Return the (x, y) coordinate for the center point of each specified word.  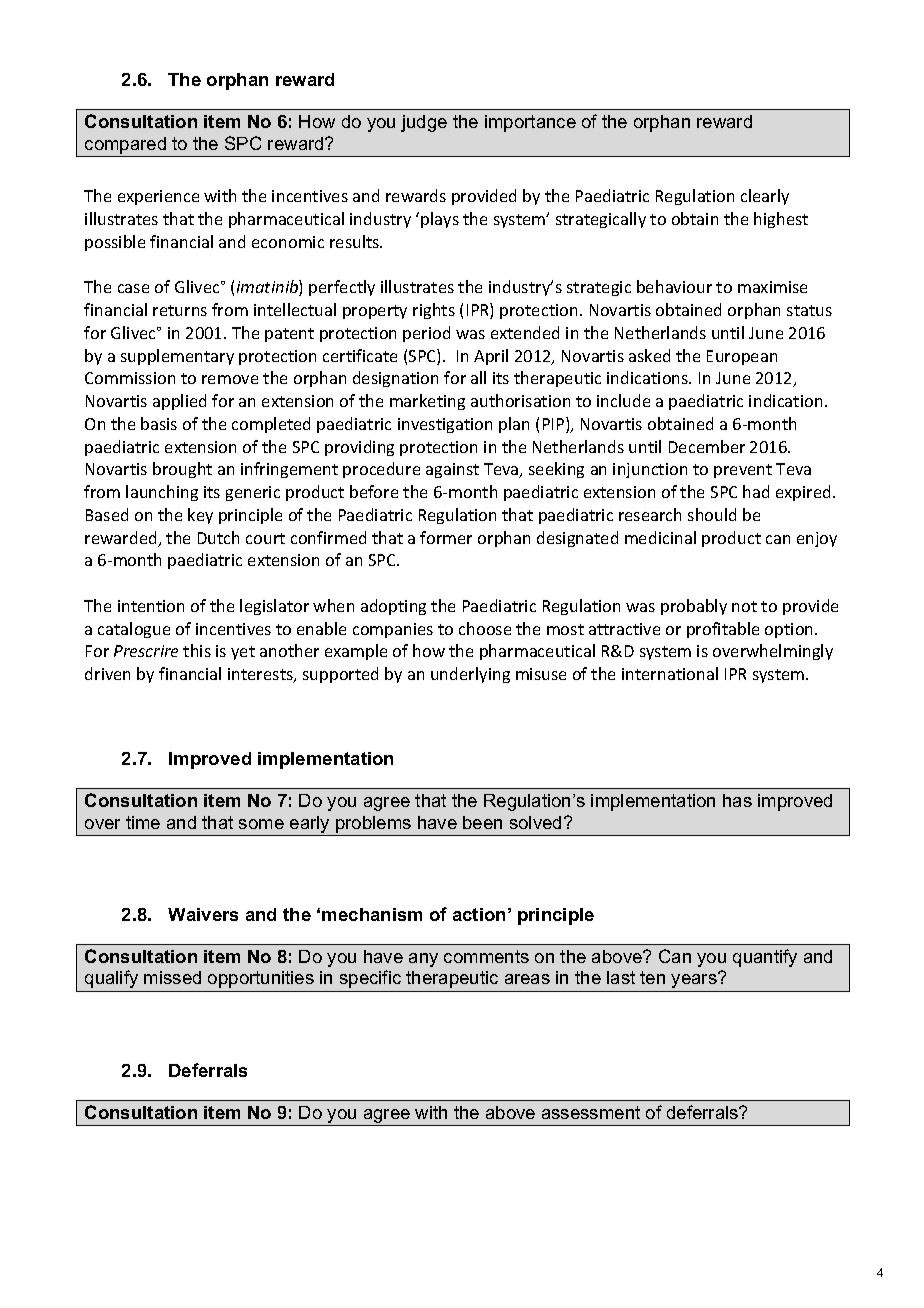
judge (424, 123)
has (737, 800)
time (143, 822)
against (452, 470)
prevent (743, 471)
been (482, 822)
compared (126, 147)
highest (781, 220)
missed (172, 977)
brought (182, 470)
